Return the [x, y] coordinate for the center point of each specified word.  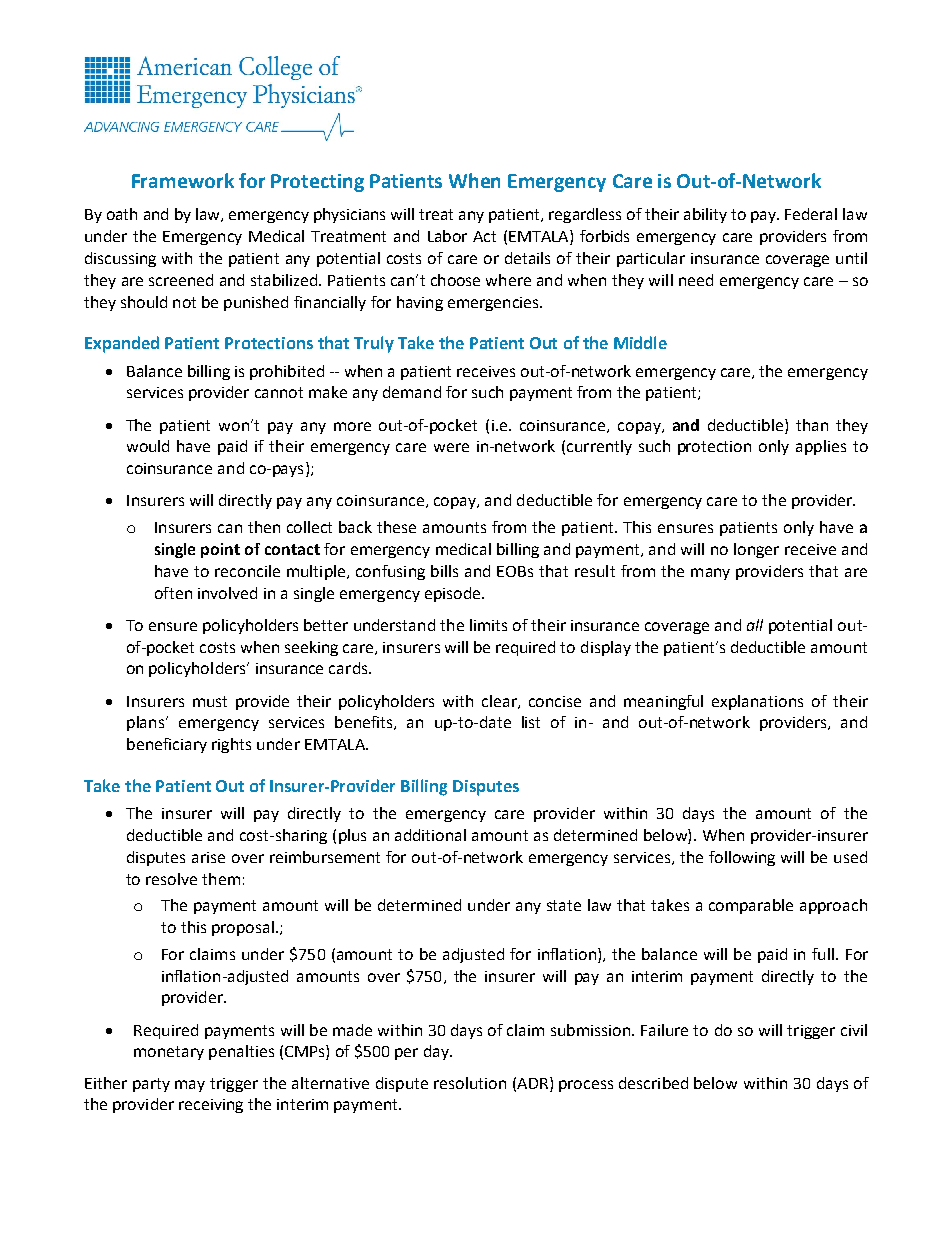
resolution [470, 1083]
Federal [811, 214]
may [190, 1086]
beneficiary [167, 745]
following [742, 858]
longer [756, 550]
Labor [447, 236]
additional [430, 835]
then [264, 527]
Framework [183, 180]
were [451, 447]
